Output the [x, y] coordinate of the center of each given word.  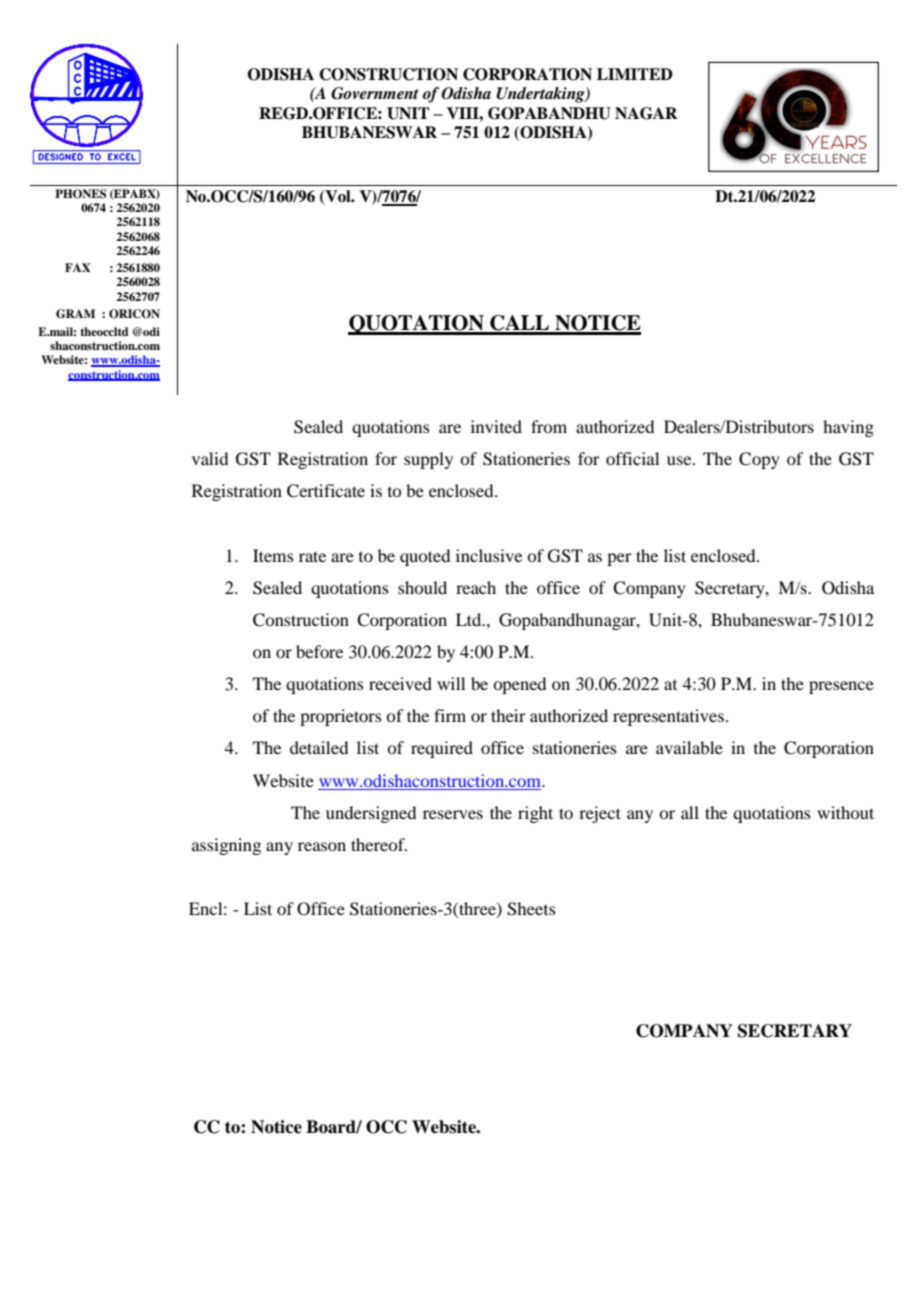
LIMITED [635, 74]
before [319, 651]
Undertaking [541, 95]
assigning [226, 846]
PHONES [80, 194]
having [848, 428]
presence [841, 687]
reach [476, 587]
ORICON [134, 314]
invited [496, 426]
